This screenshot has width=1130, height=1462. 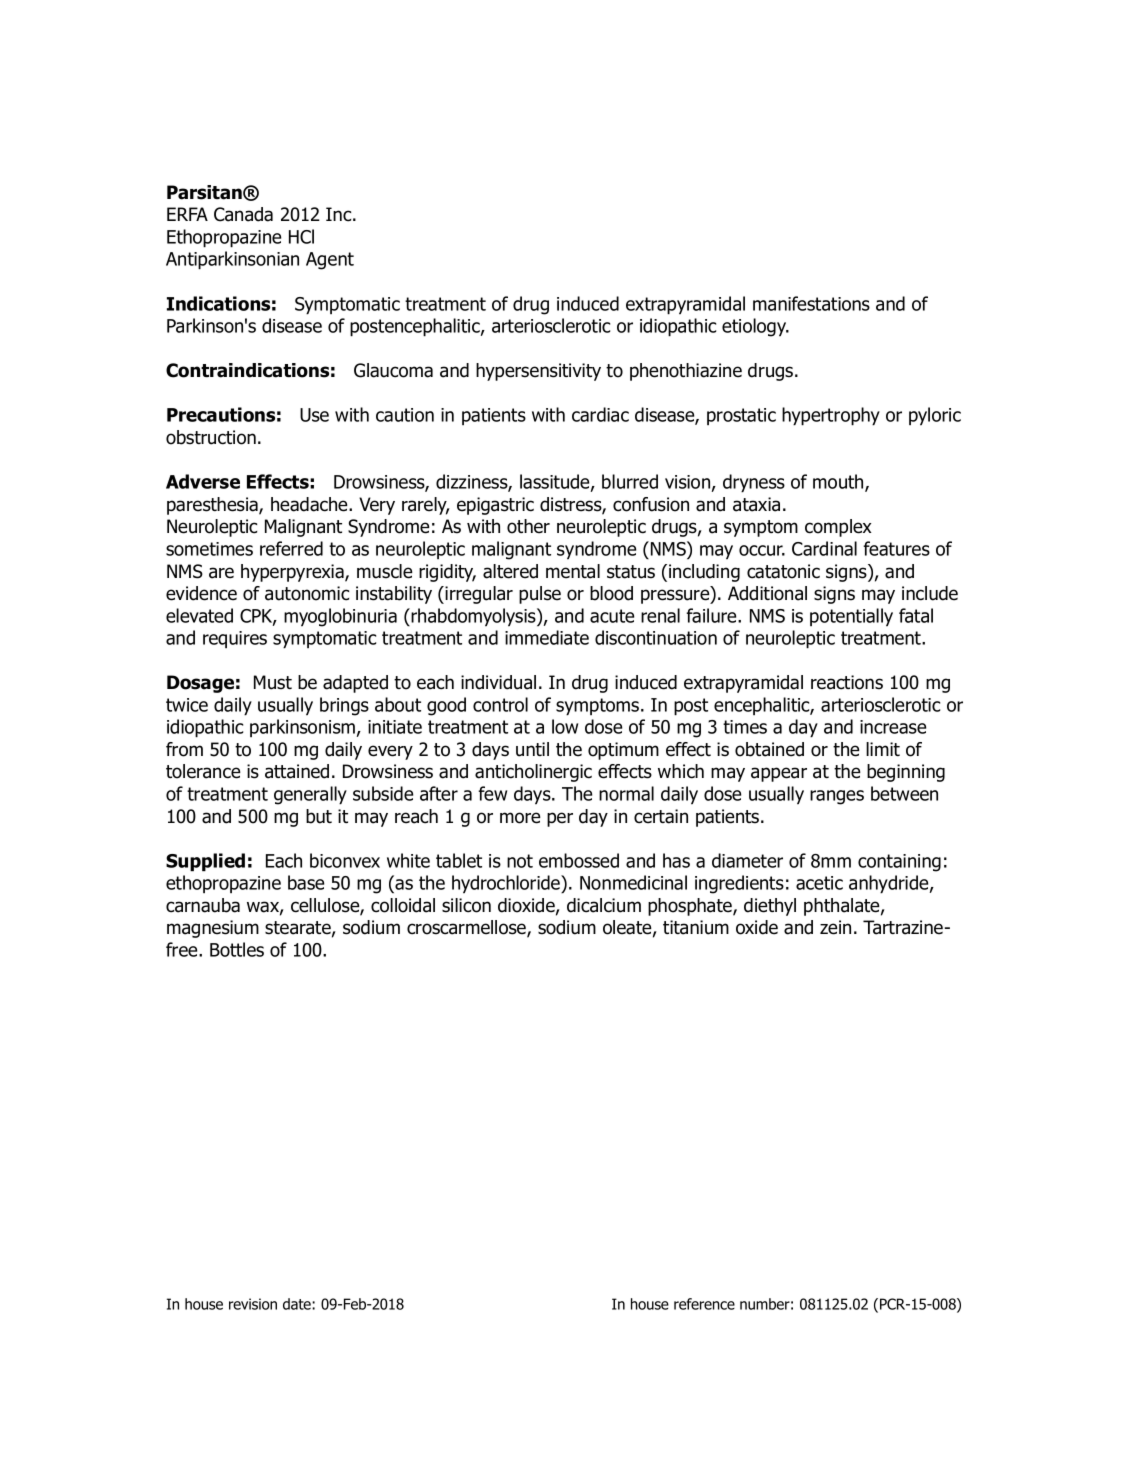 What do you see at coordinates (297, 771) in the screenshot?
I see `attained` at bounding box center [297, 771].
